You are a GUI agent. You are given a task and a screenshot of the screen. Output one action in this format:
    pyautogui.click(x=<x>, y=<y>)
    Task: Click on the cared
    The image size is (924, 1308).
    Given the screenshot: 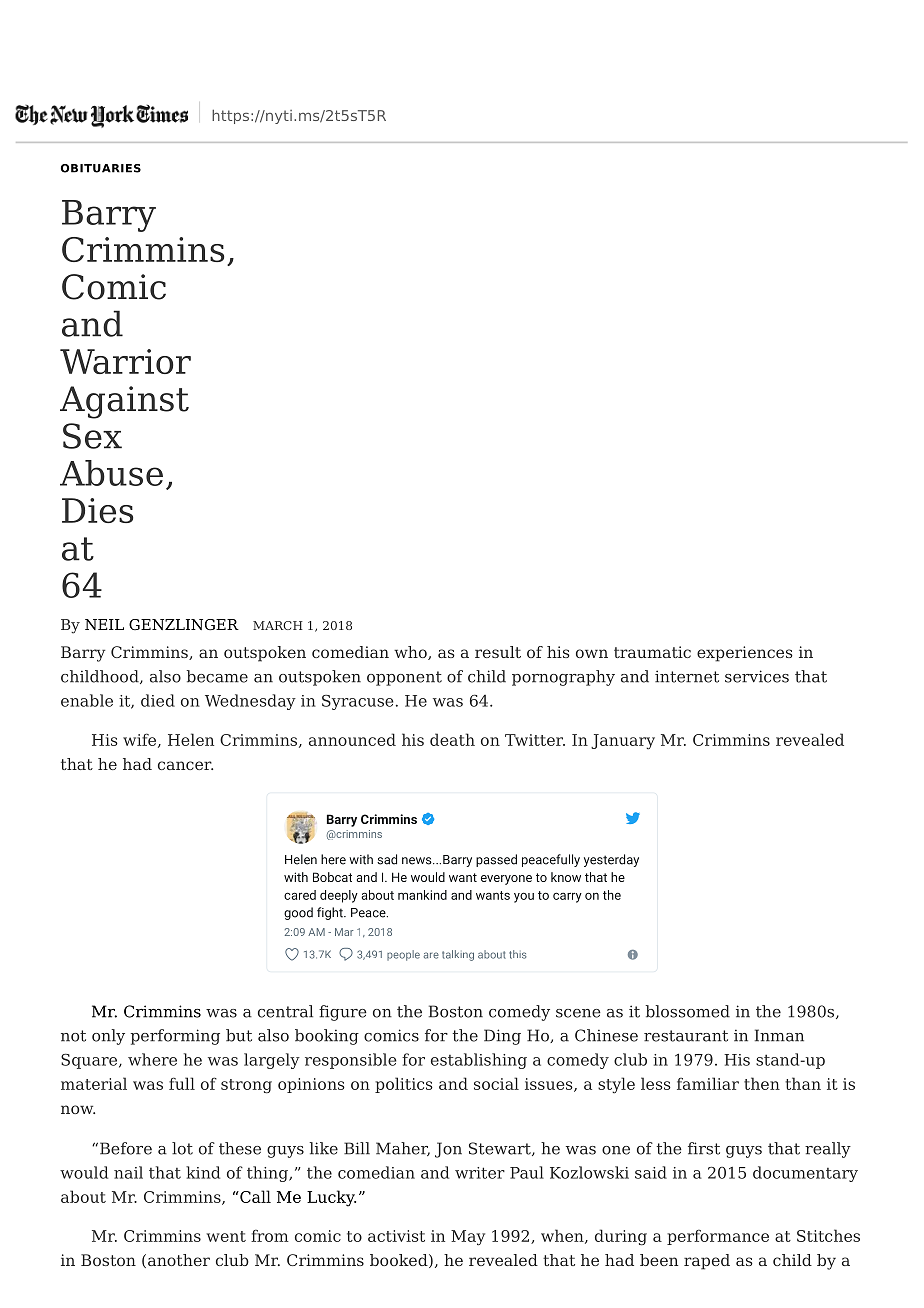 What is the action you would take?
    pyautogui.click(x=300, y=895)
